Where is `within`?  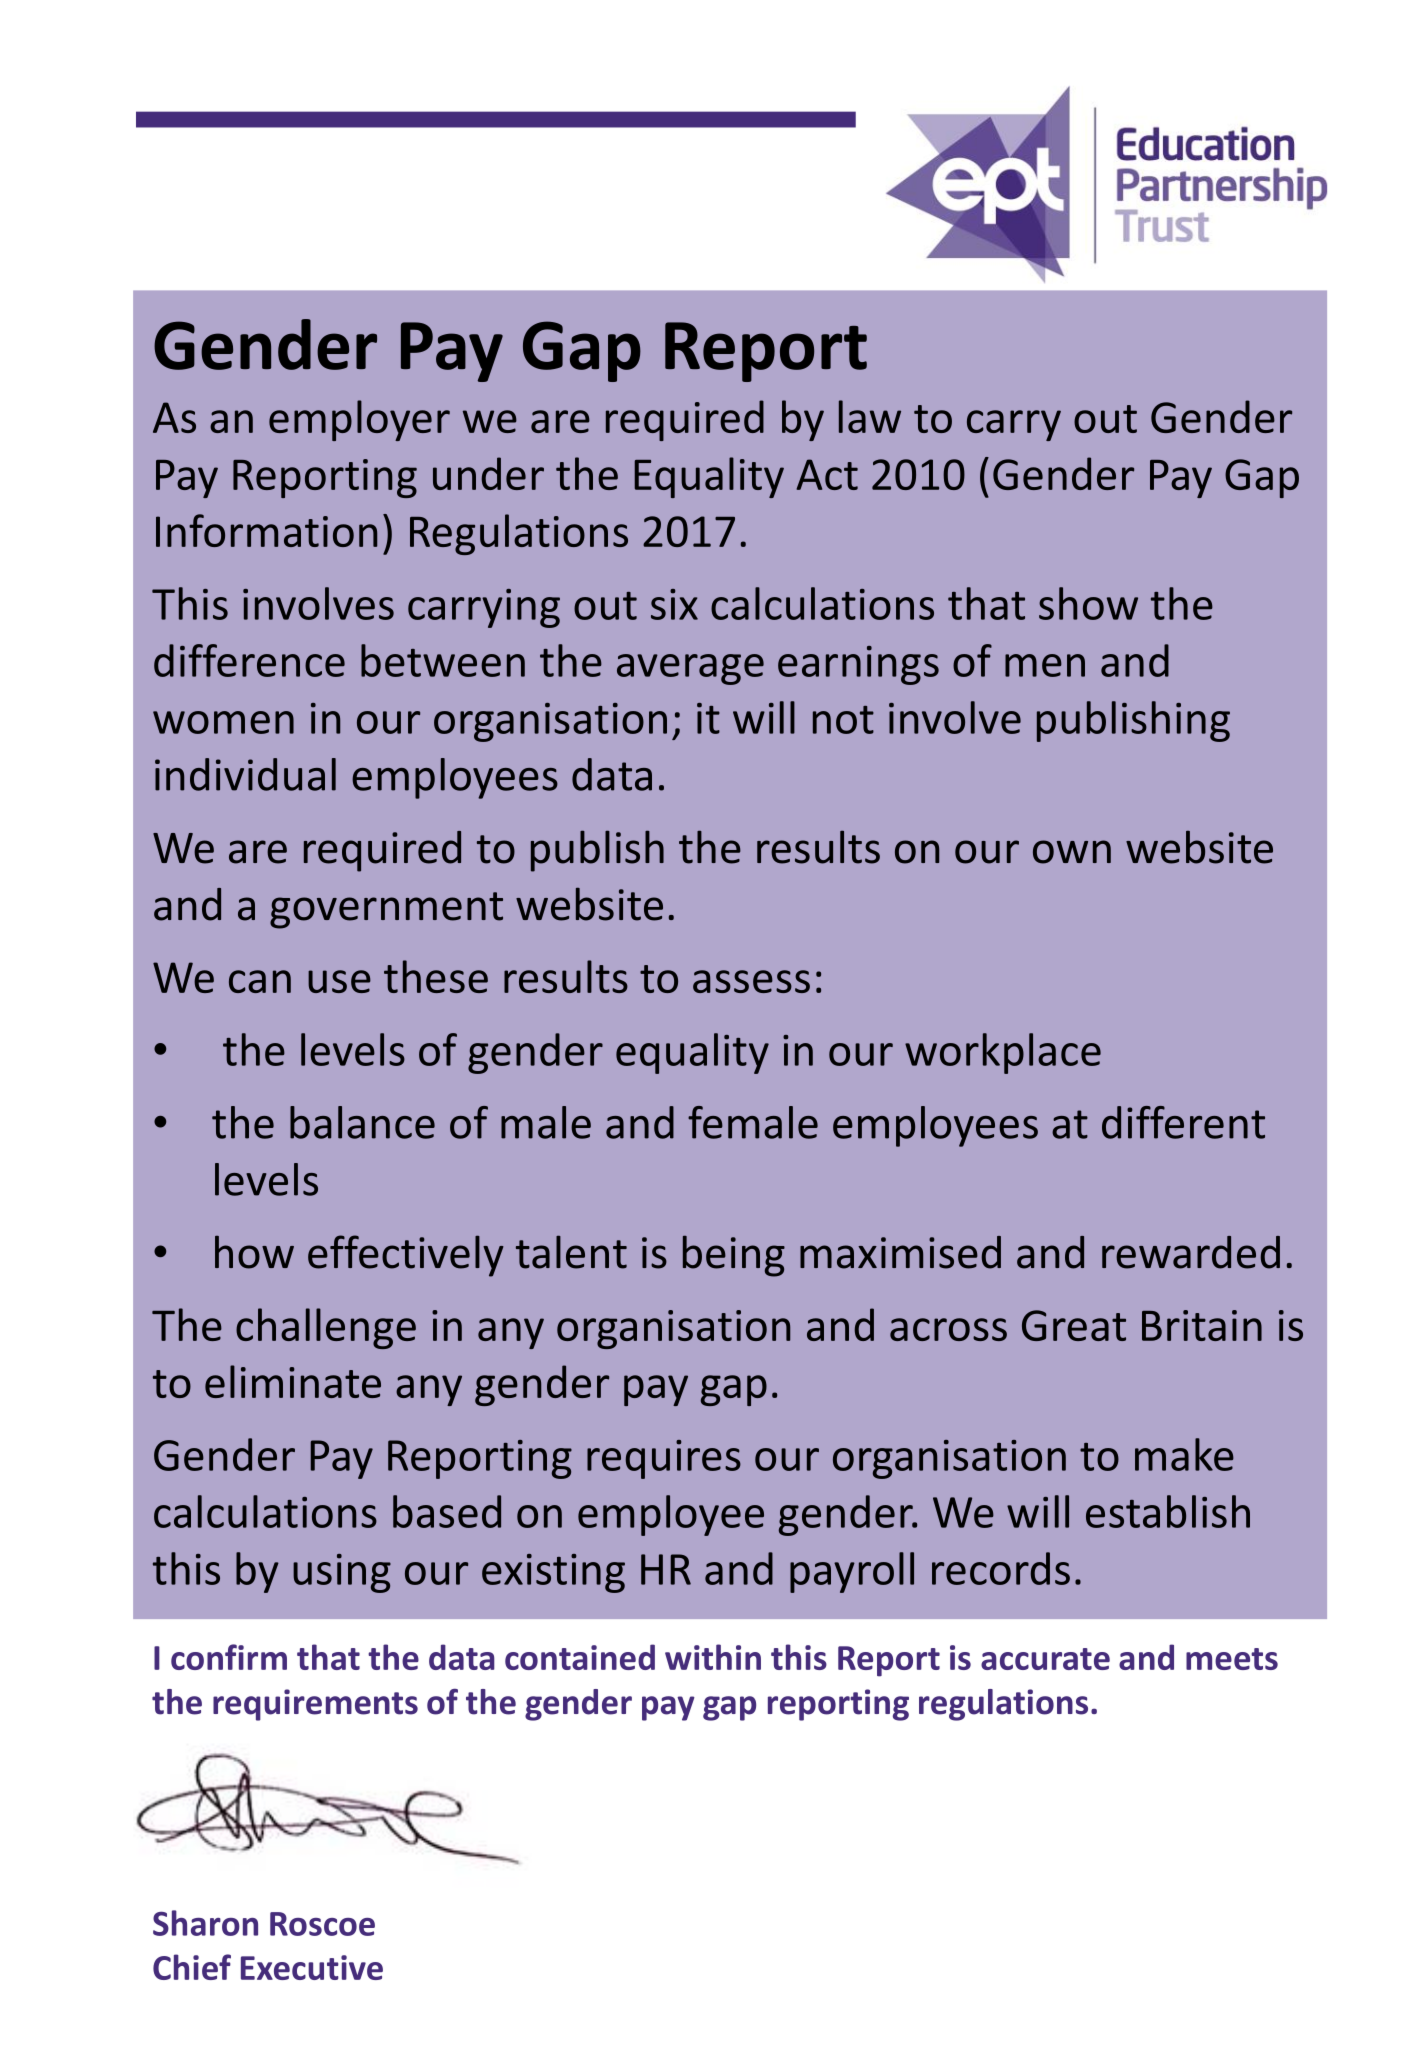 within is located at coordinates (713, 1657).
